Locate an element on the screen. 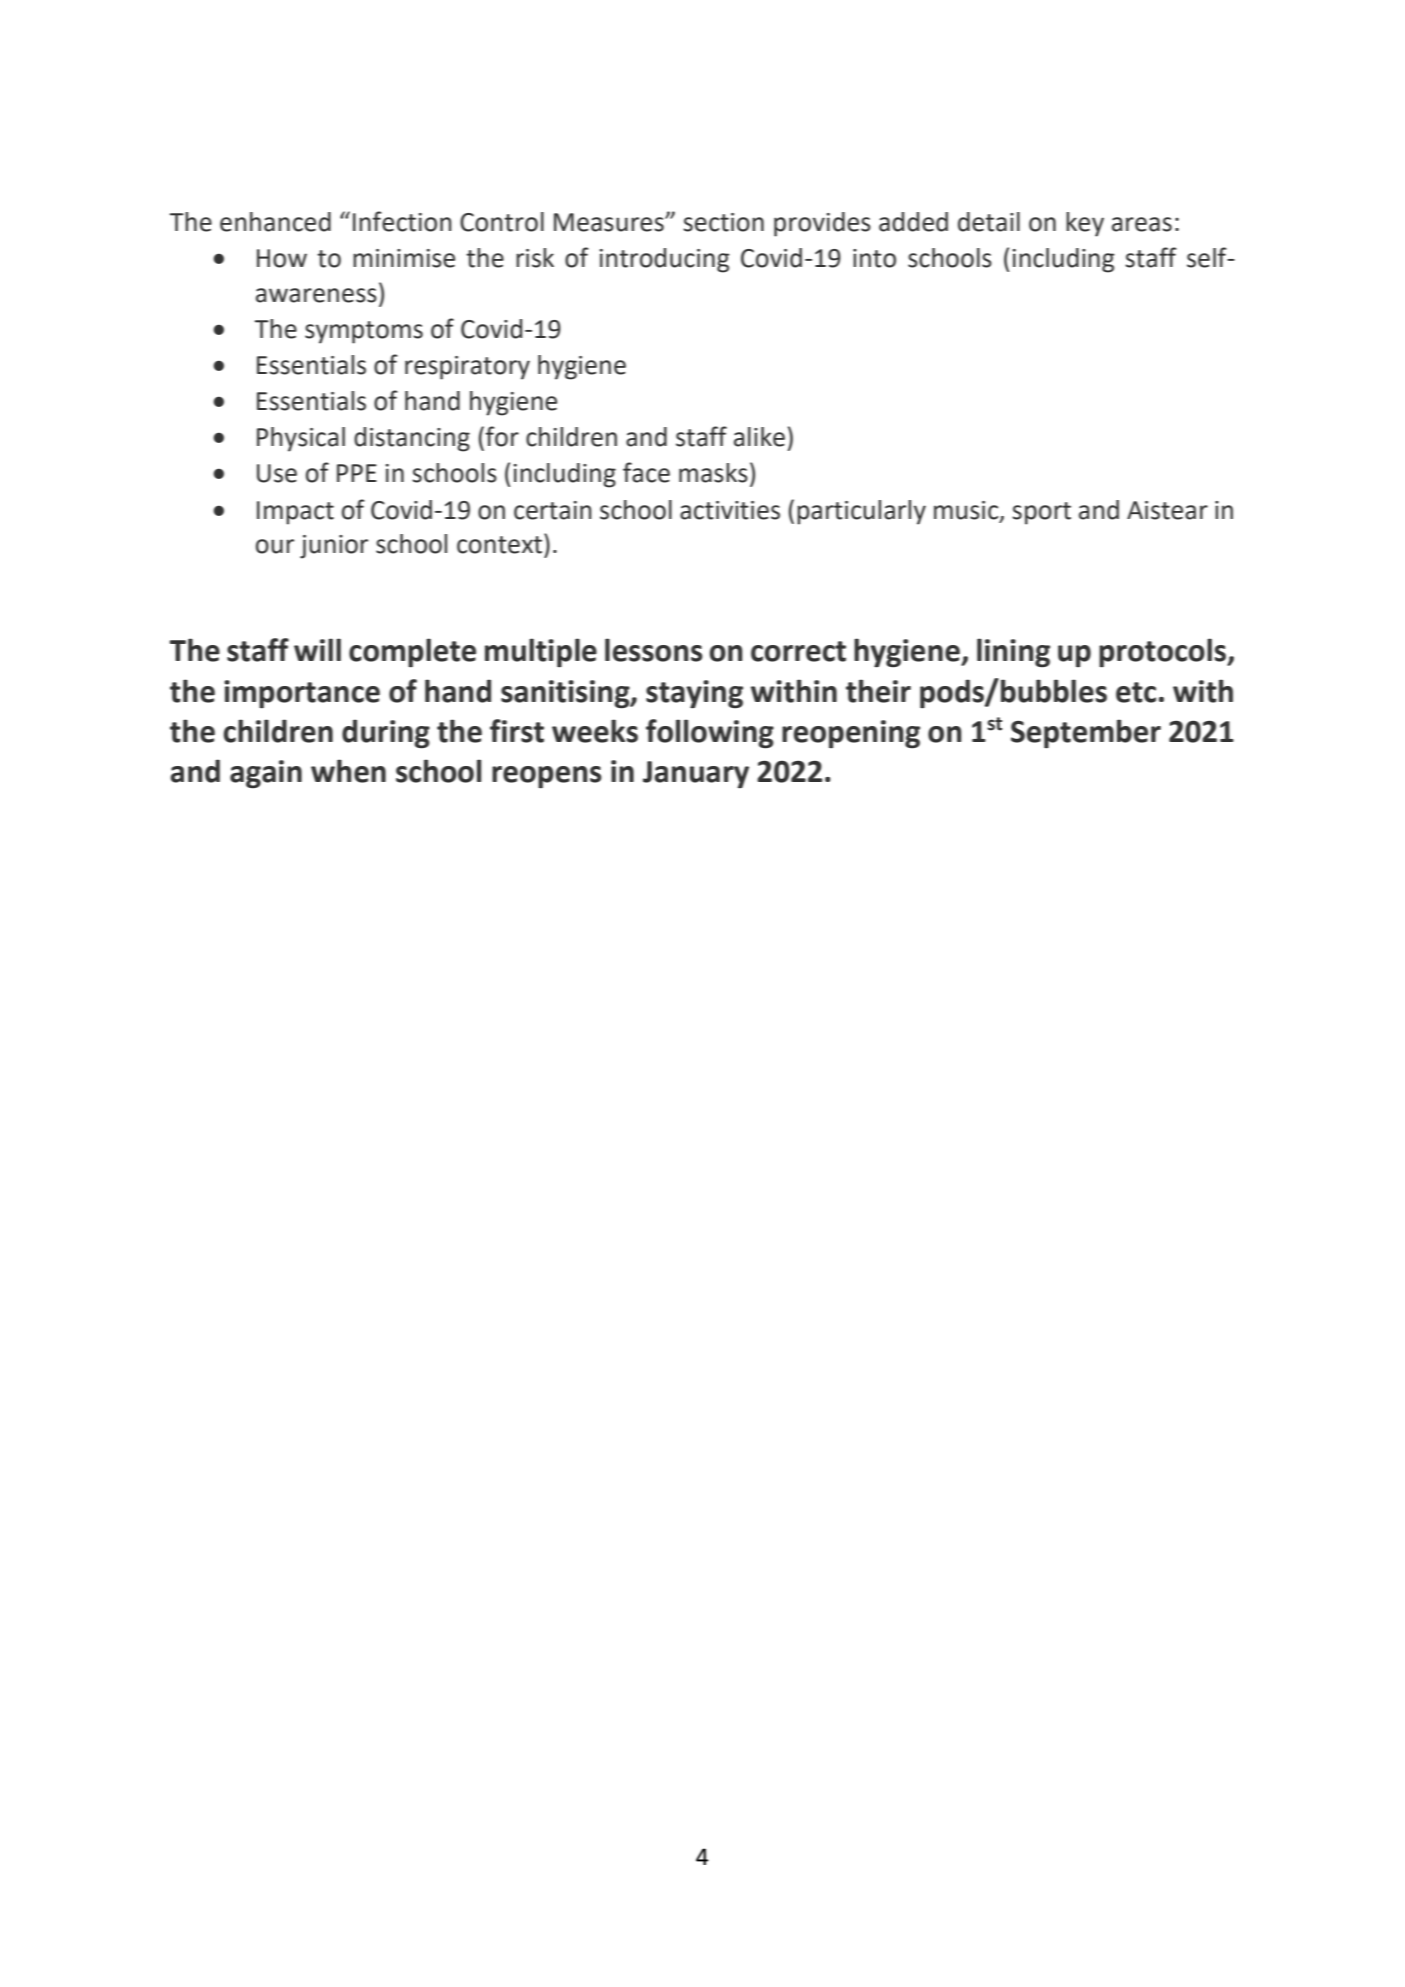  section is located at coordinates (723, 222).
